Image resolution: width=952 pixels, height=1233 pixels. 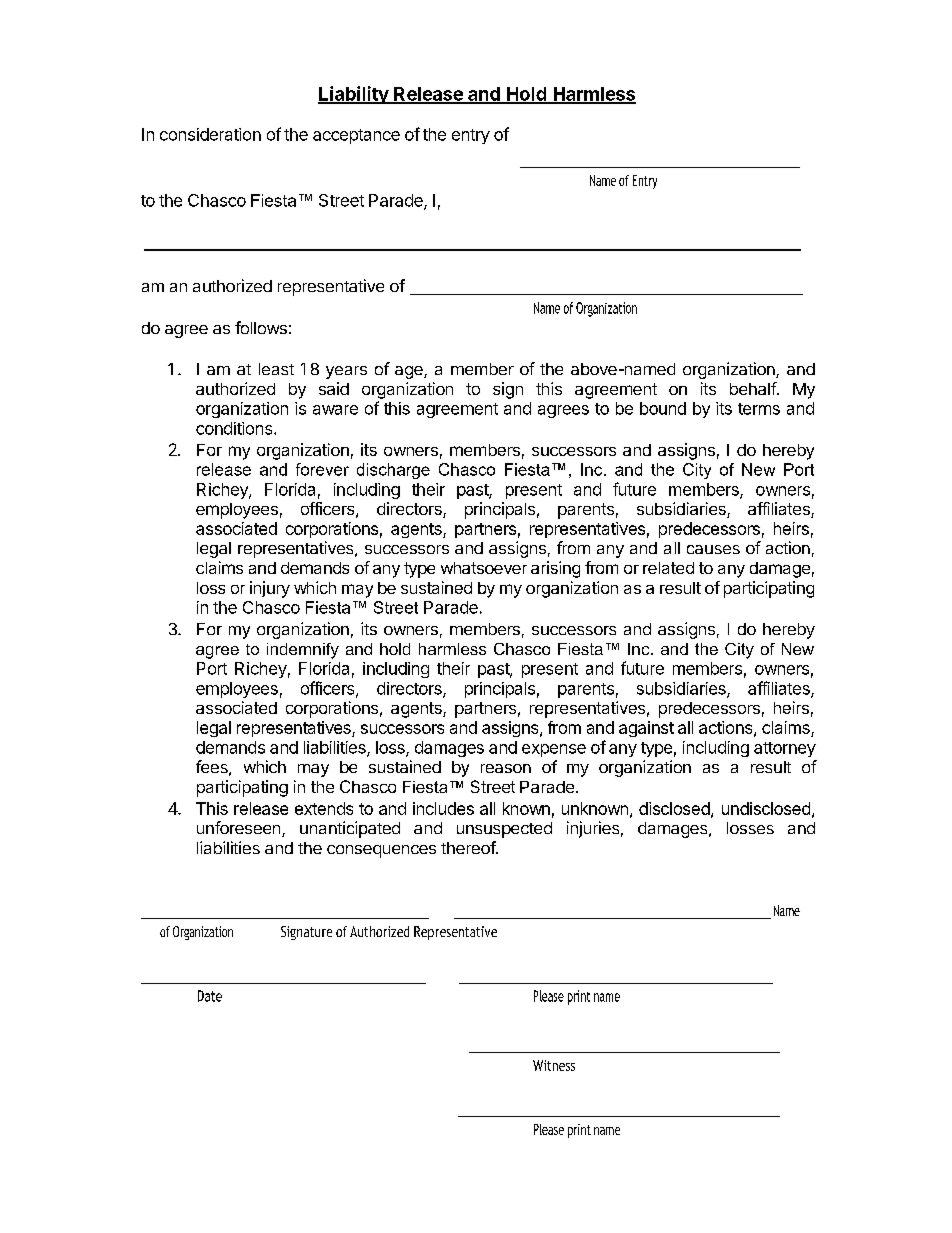 What do you see at coordinates (324, 808) in the page?
I see `extends` at bounding box center [324, 808].
